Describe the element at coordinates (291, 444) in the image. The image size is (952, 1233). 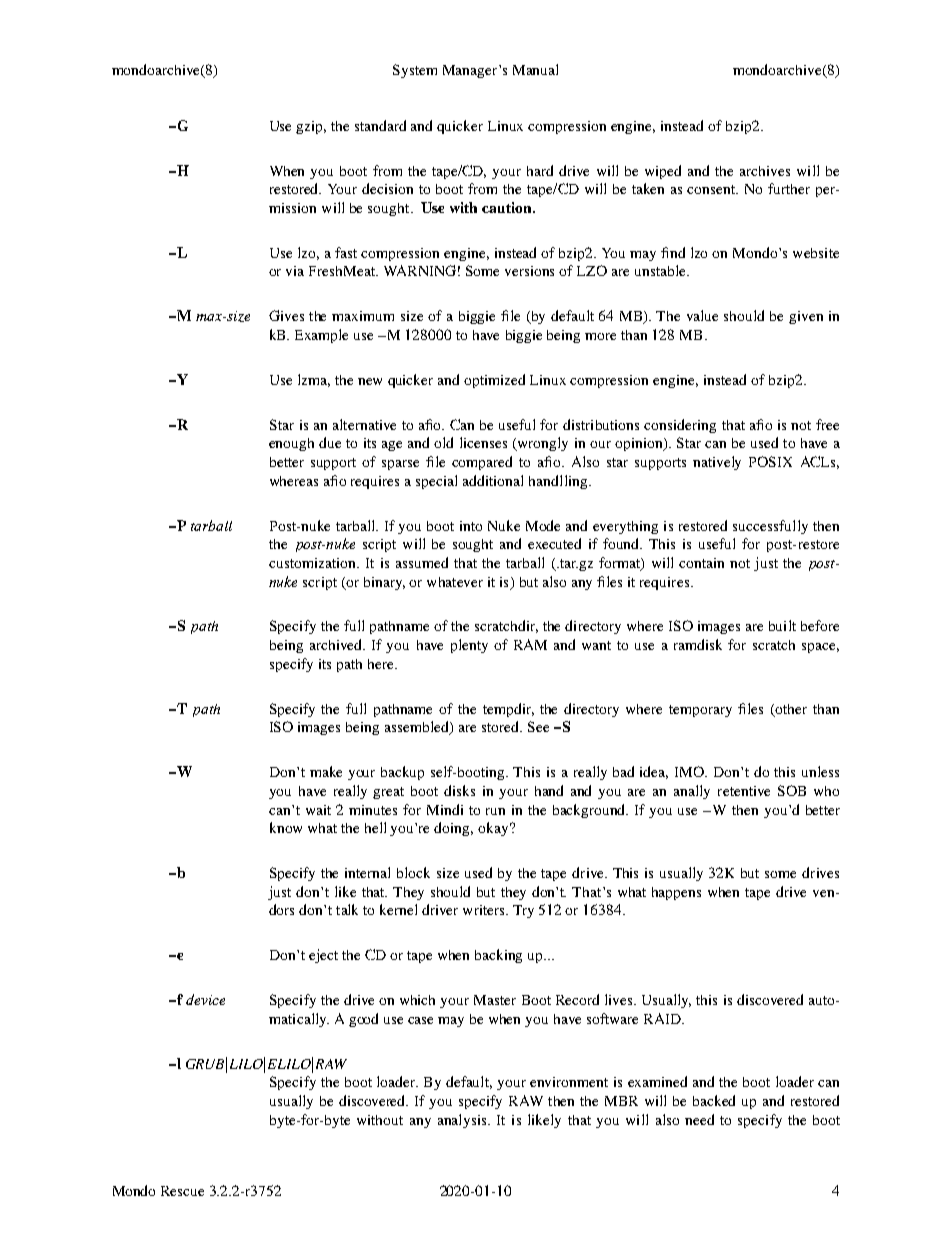
I see `enough` at that location.
